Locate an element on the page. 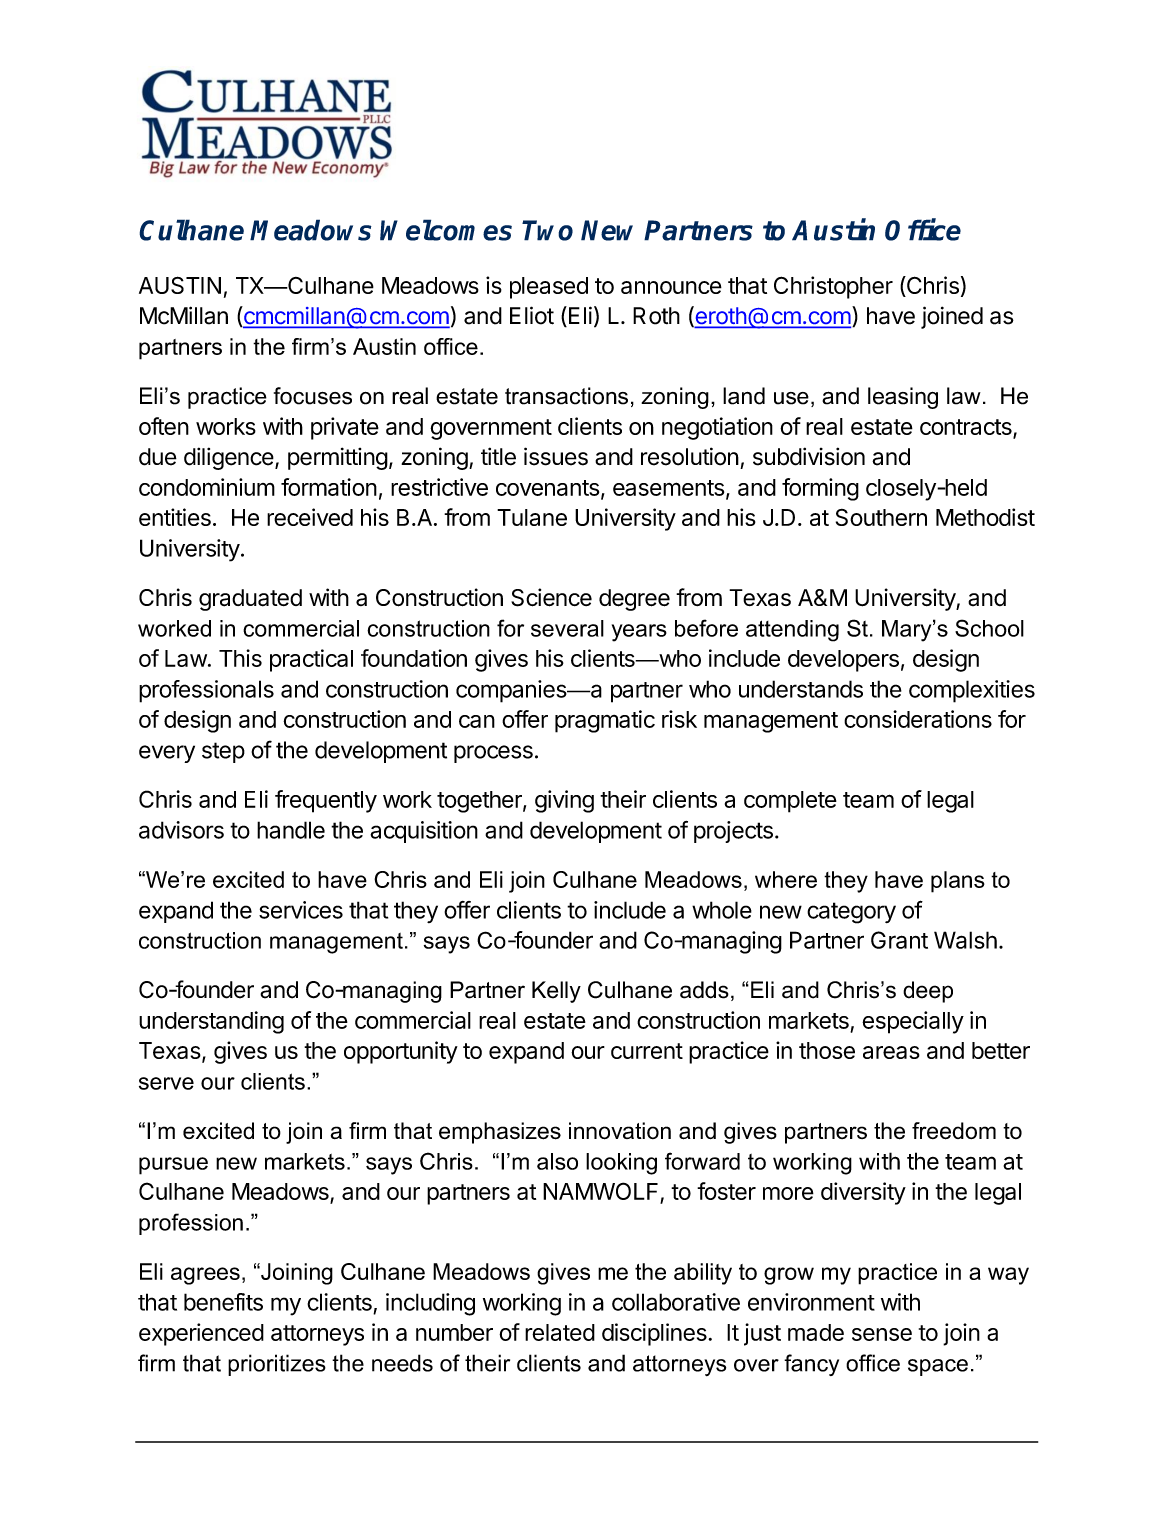 The height and width of the document is (1518, 1173). related is located at coordinates (560, 1332).
